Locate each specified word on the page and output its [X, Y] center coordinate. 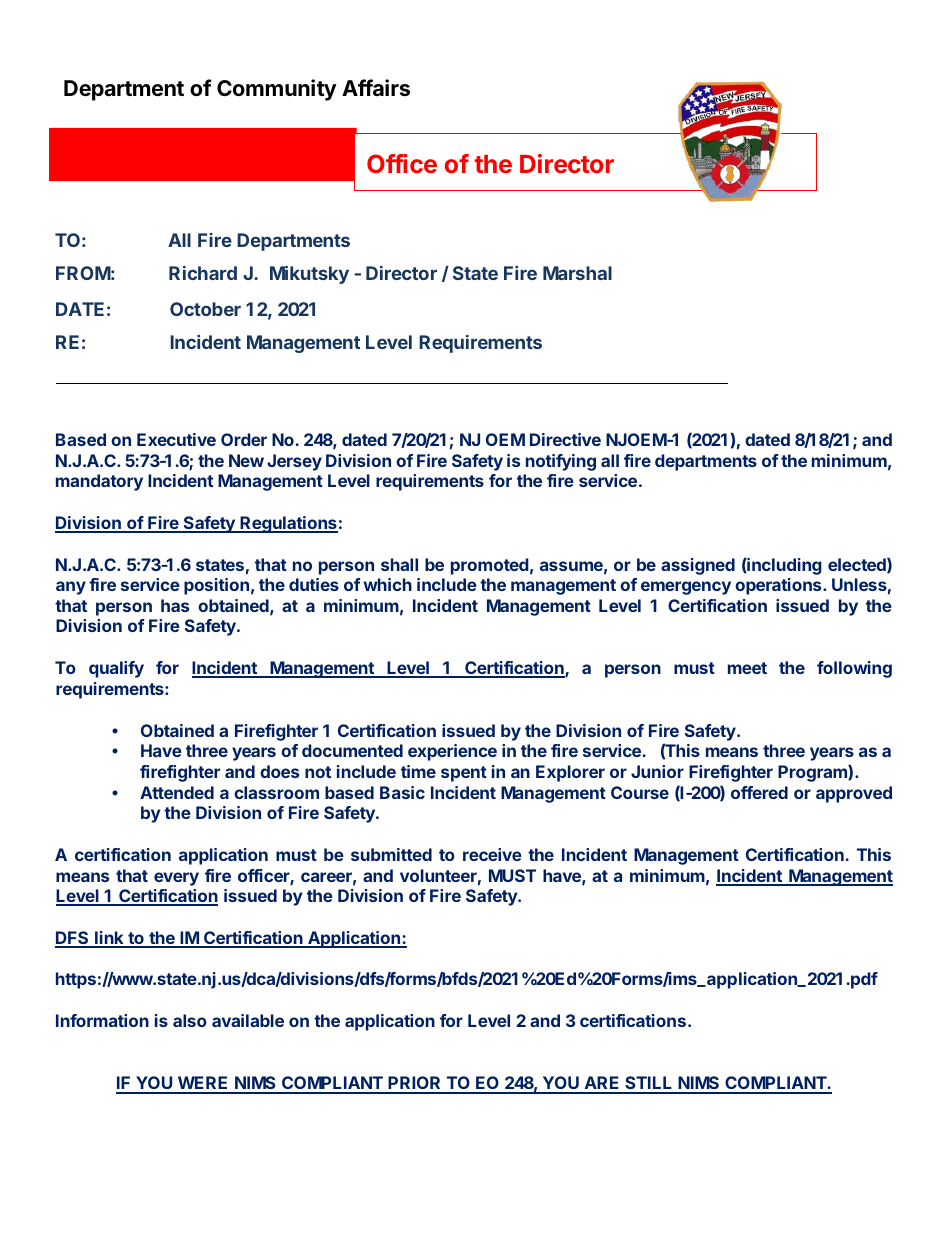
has [175, 605]
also [190, 1020]
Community [277, 90]
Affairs [376, 88]
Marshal [577, 273]
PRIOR [415, 1084]
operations [779, 586]
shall [399, 564]
